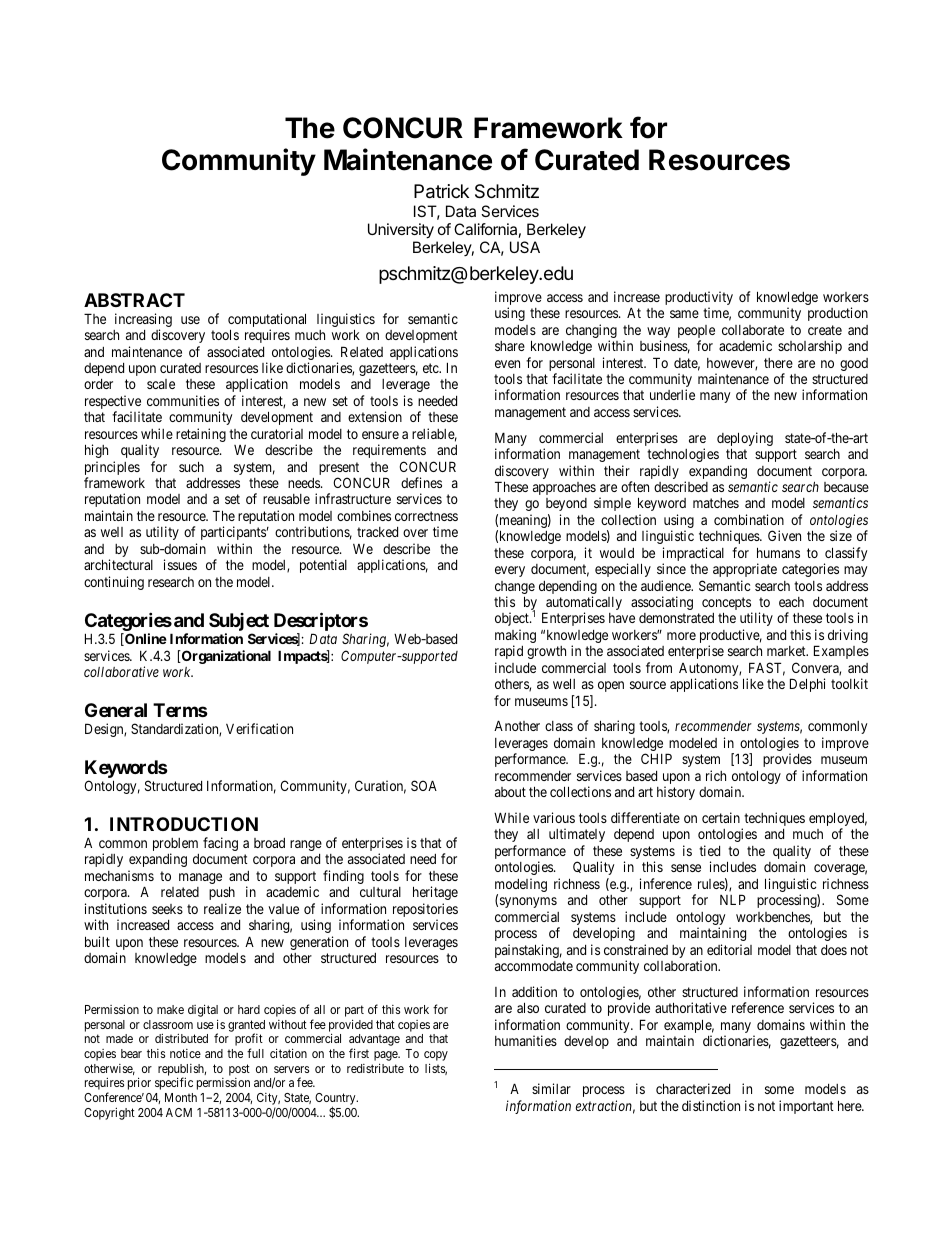 The height and width of the screenshot is (1233, 952). I want to click on market, so click(787, 651).
